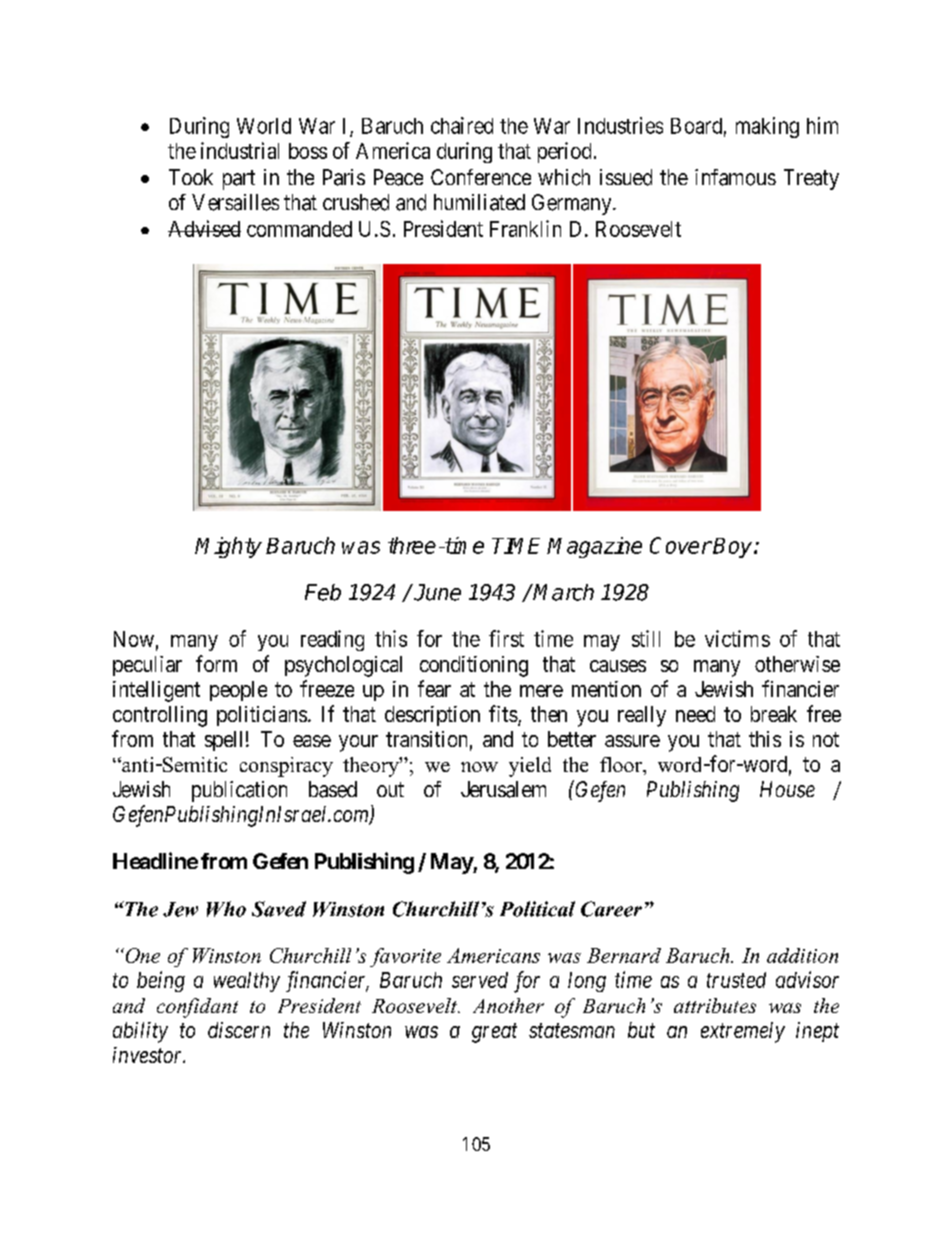 This screenshot has height=1233, width=952. What do you see at coordinates (240, 150) in the screenshot?
I see `industrial` at bounding box center [240, 150].
